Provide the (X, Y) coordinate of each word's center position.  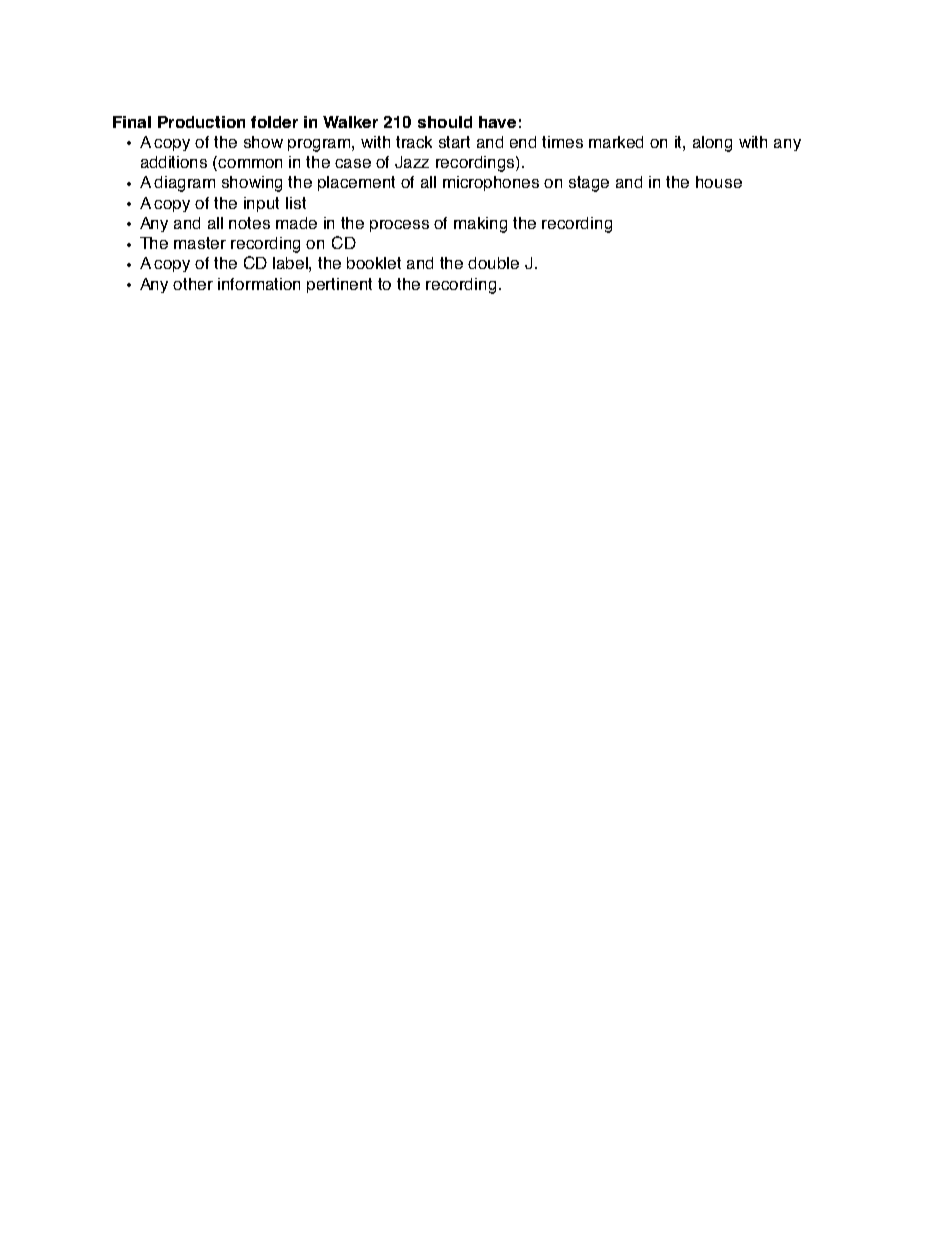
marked (616, 142)
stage (589, 184)
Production (201, 122)
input (261, 204)
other (193, 284)
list (296, 203)
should (445, 122)
